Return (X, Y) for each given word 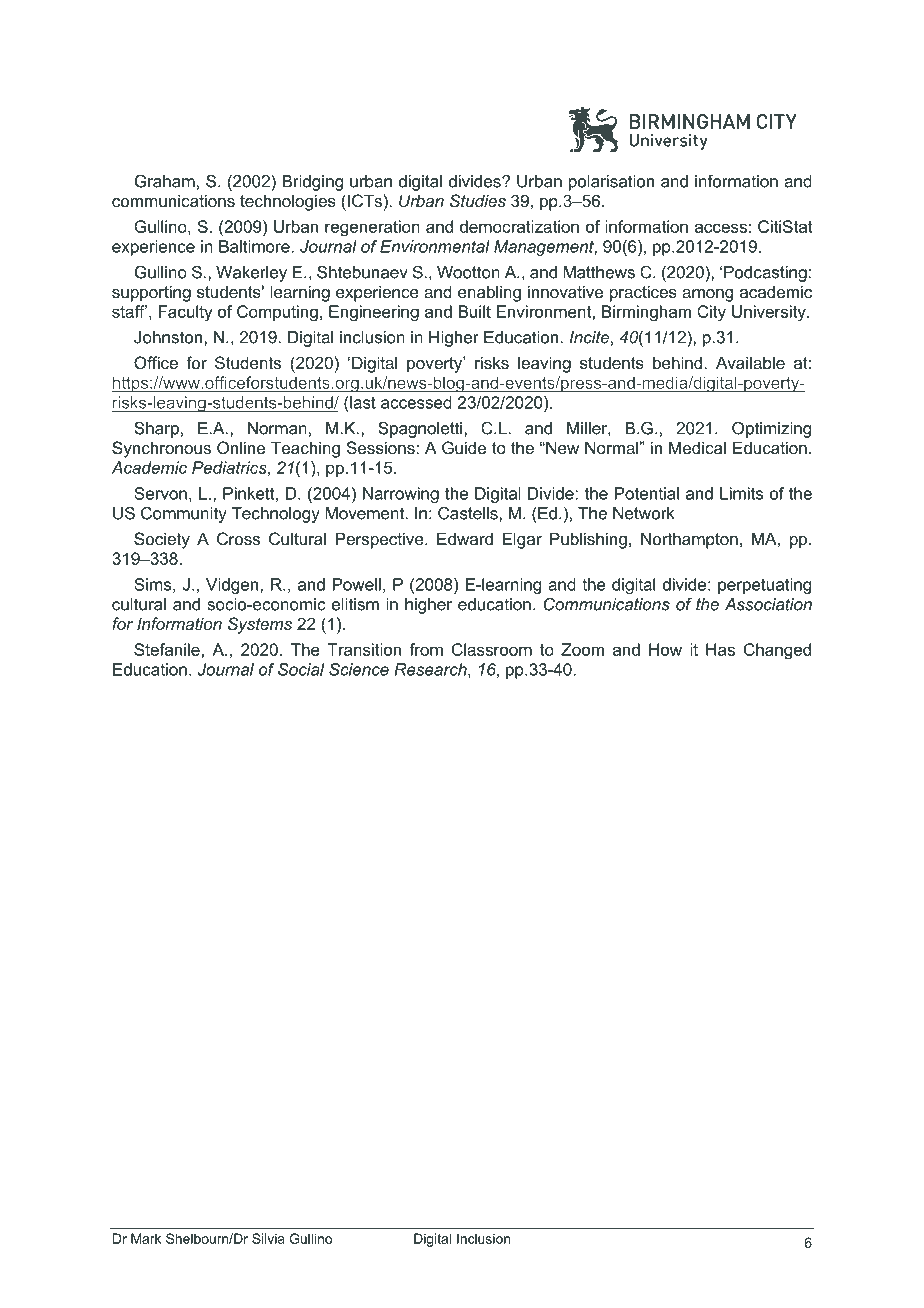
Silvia (268, 1238)
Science (359, 669)
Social (301, 669)
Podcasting (765, 274)
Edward (465, 538)
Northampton (689, 540)
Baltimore (254, 246)
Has (720, 649)
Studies (478, 200)
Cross (238, 538)
